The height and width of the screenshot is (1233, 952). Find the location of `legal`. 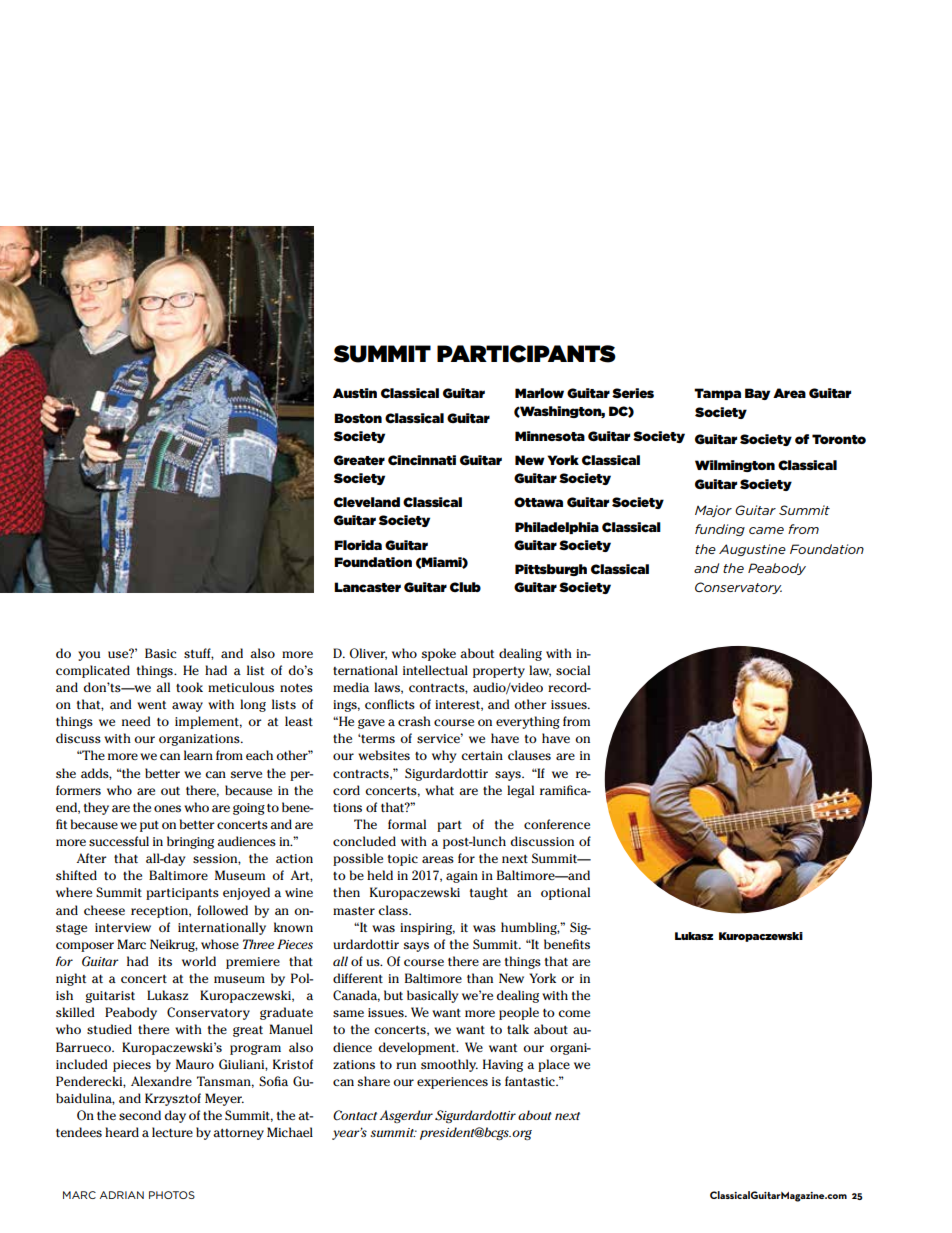

legal is located at coordinates (520, 791).
